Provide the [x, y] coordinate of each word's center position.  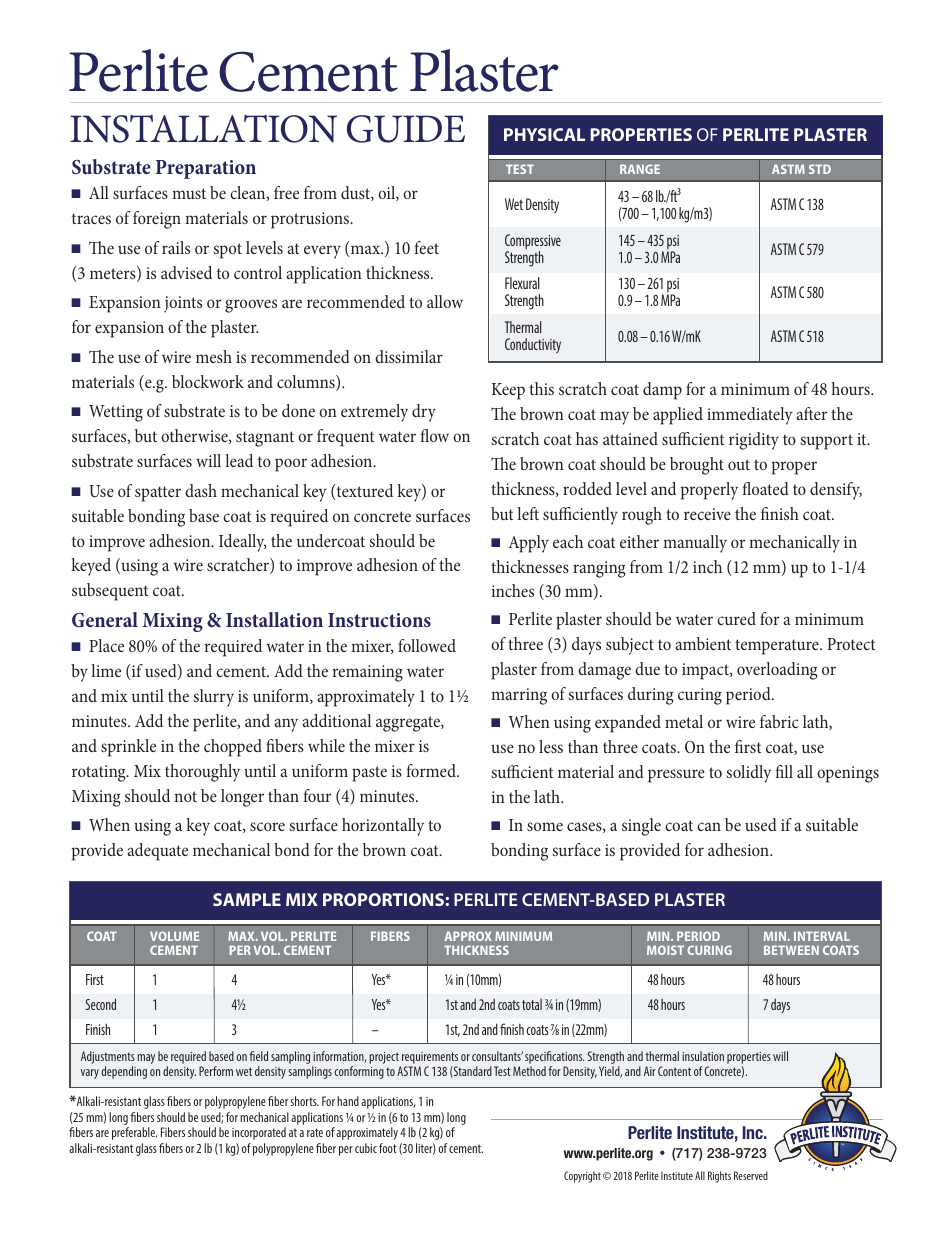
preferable [134, 1133]
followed [427, 645]
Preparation [206, 169]
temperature [778, 647]
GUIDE [406, 129]
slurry [213, 698]
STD [820, 169]
